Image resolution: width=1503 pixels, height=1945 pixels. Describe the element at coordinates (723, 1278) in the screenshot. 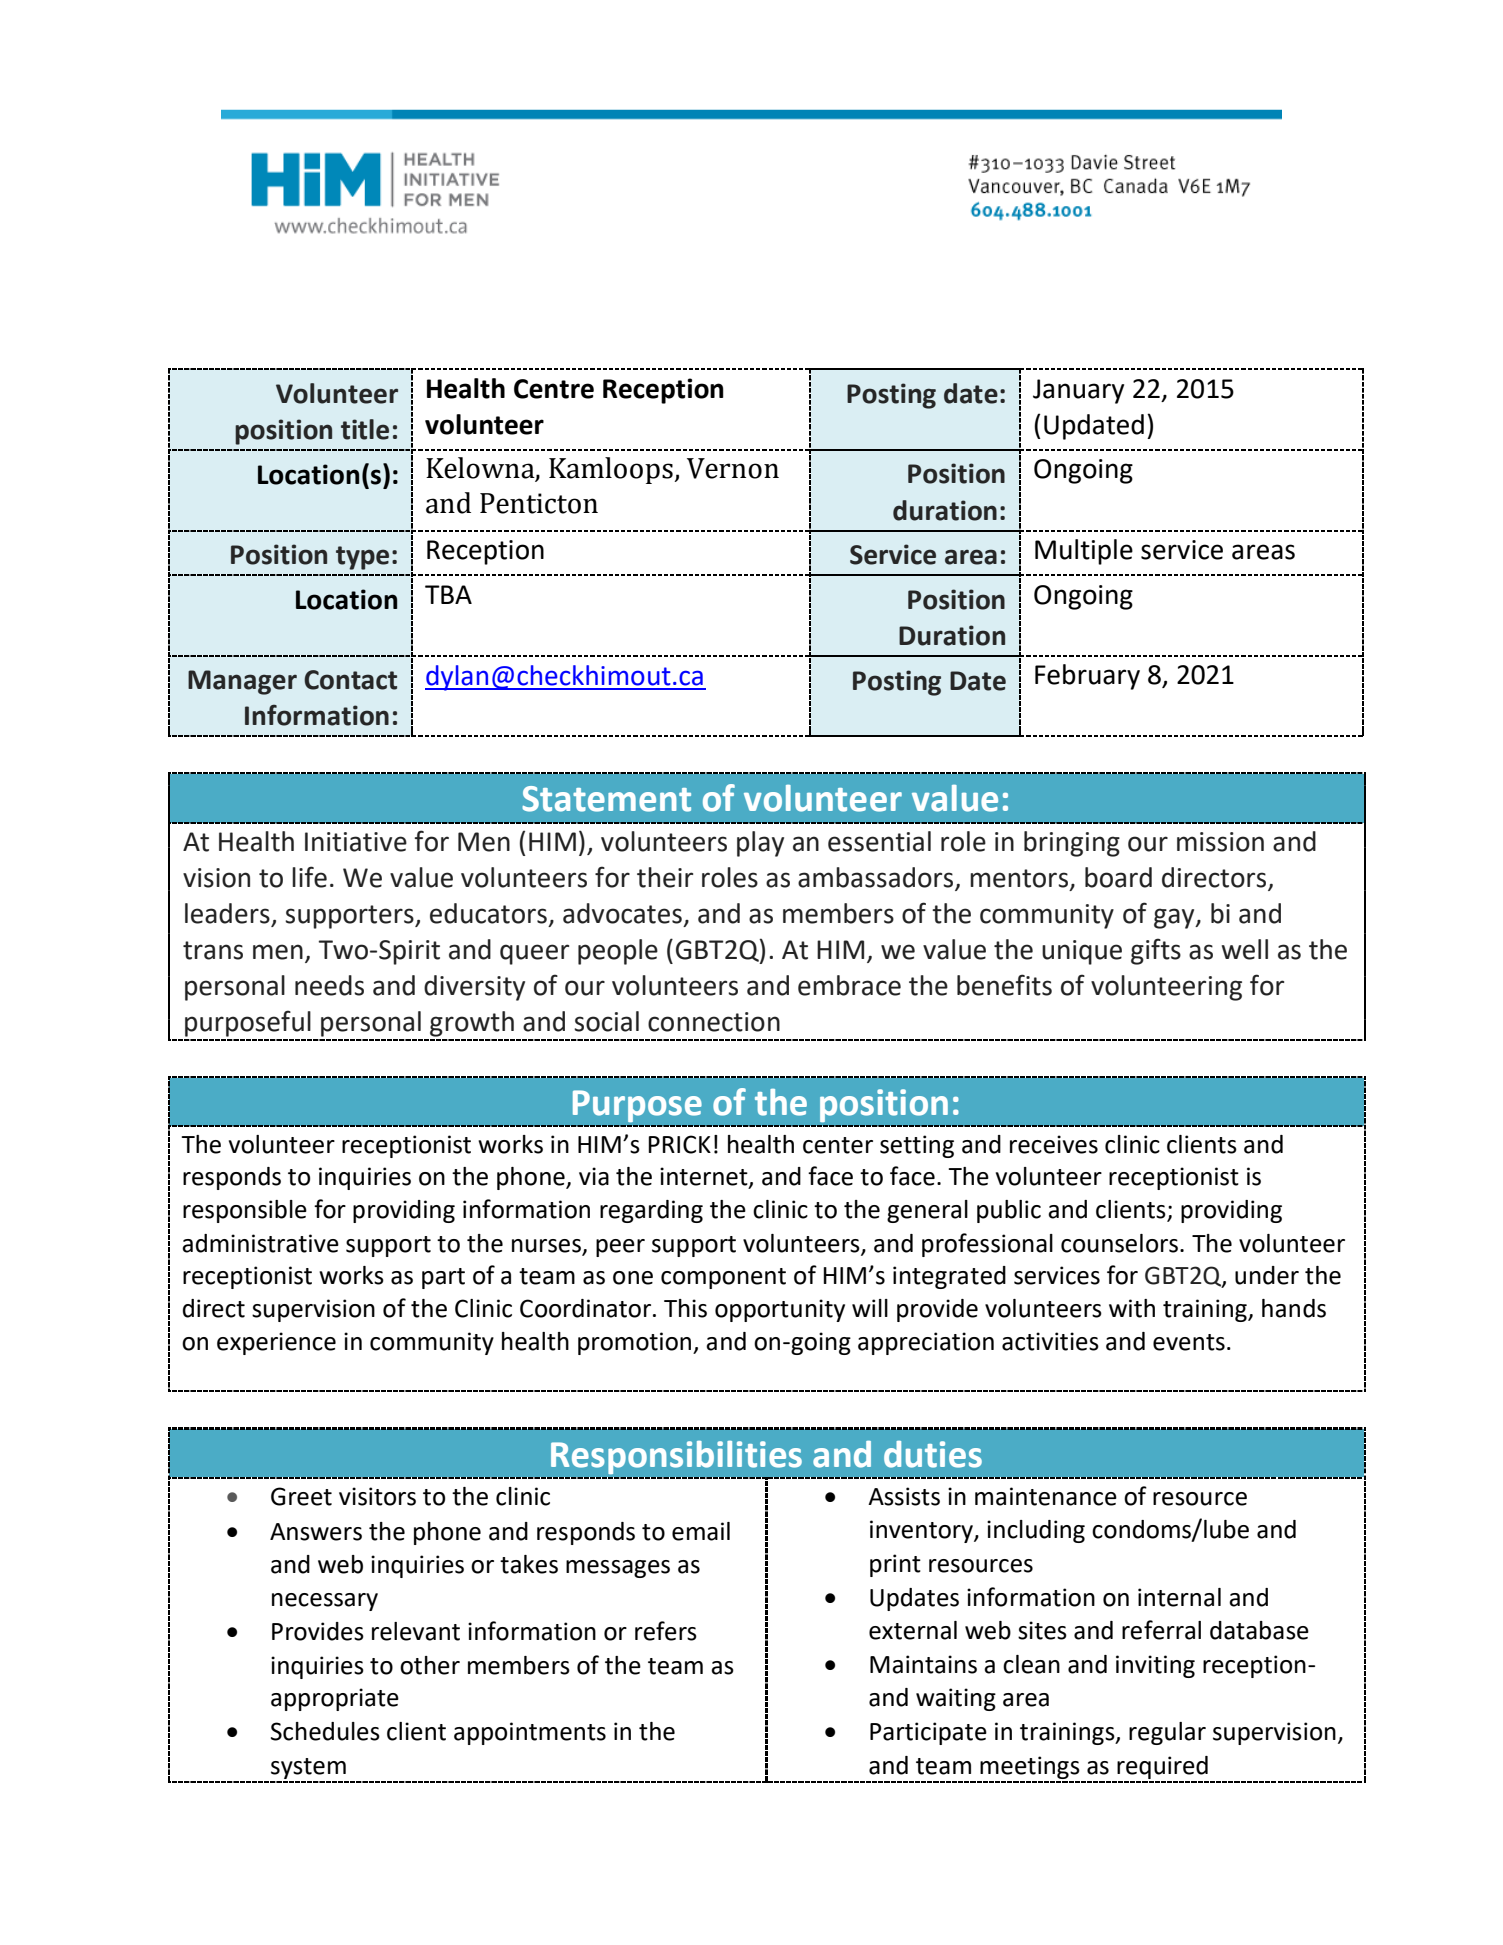

I see `component` at that location.
